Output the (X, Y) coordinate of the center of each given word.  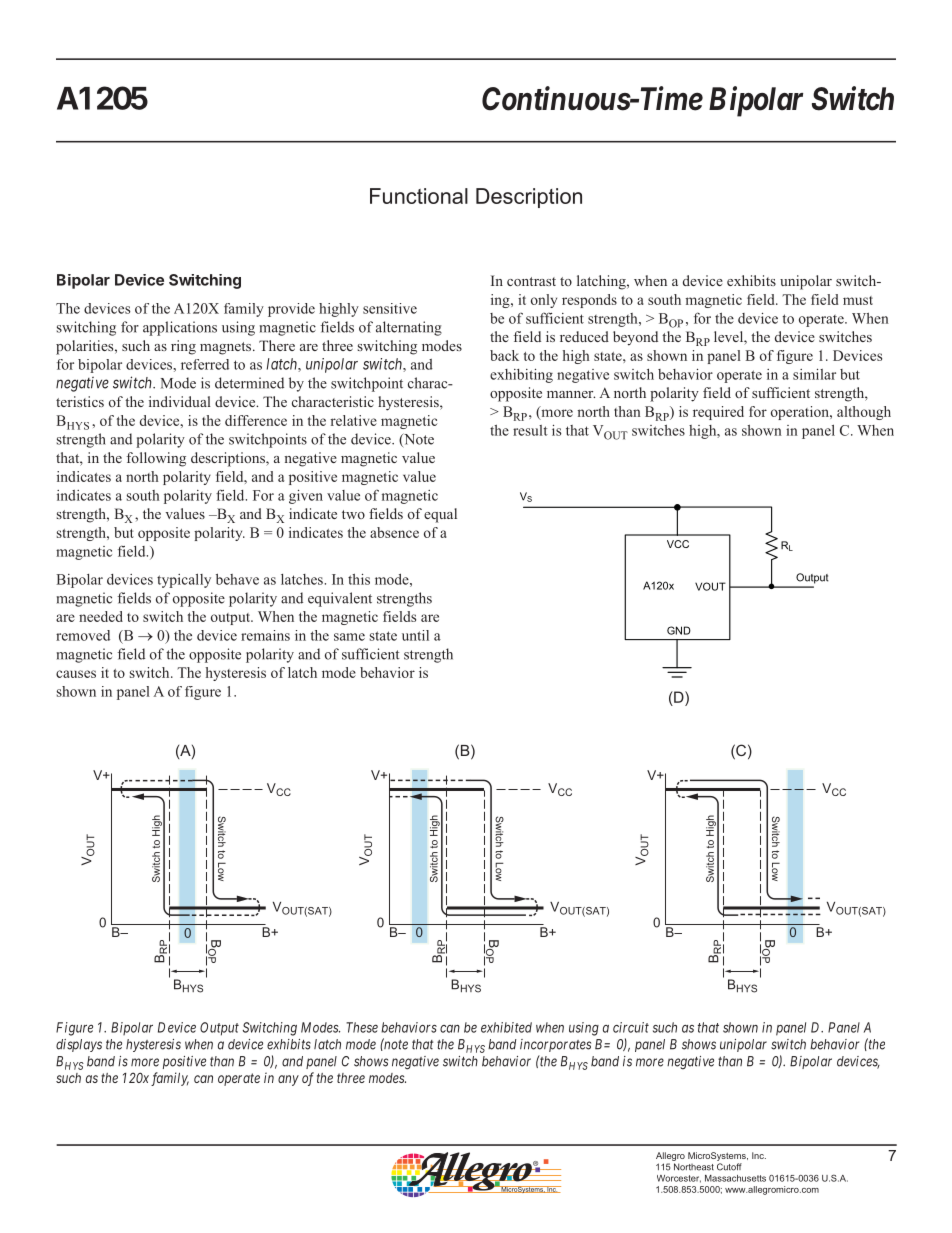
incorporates (555, 1045)
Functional (419, 196)
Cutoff (729, 1167)
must (858, 300)
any (288, 1080)
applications (180, 328)
